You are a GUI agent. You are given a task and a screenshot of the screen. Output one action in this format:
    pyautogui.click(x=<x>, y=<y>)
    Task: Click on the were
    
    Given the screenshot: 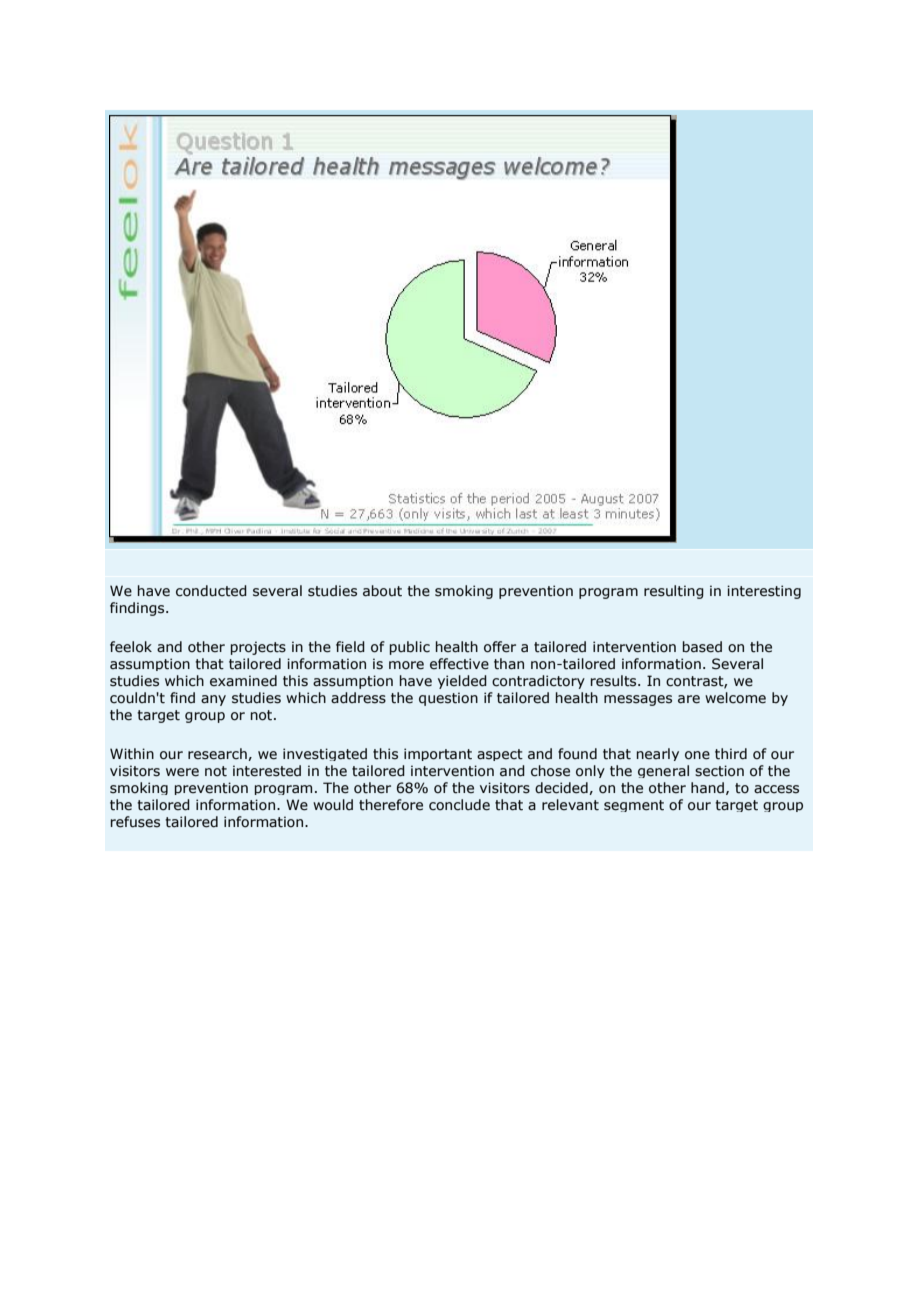 What is the action you would take?
    pyautogui.click(x=182, y=772)
